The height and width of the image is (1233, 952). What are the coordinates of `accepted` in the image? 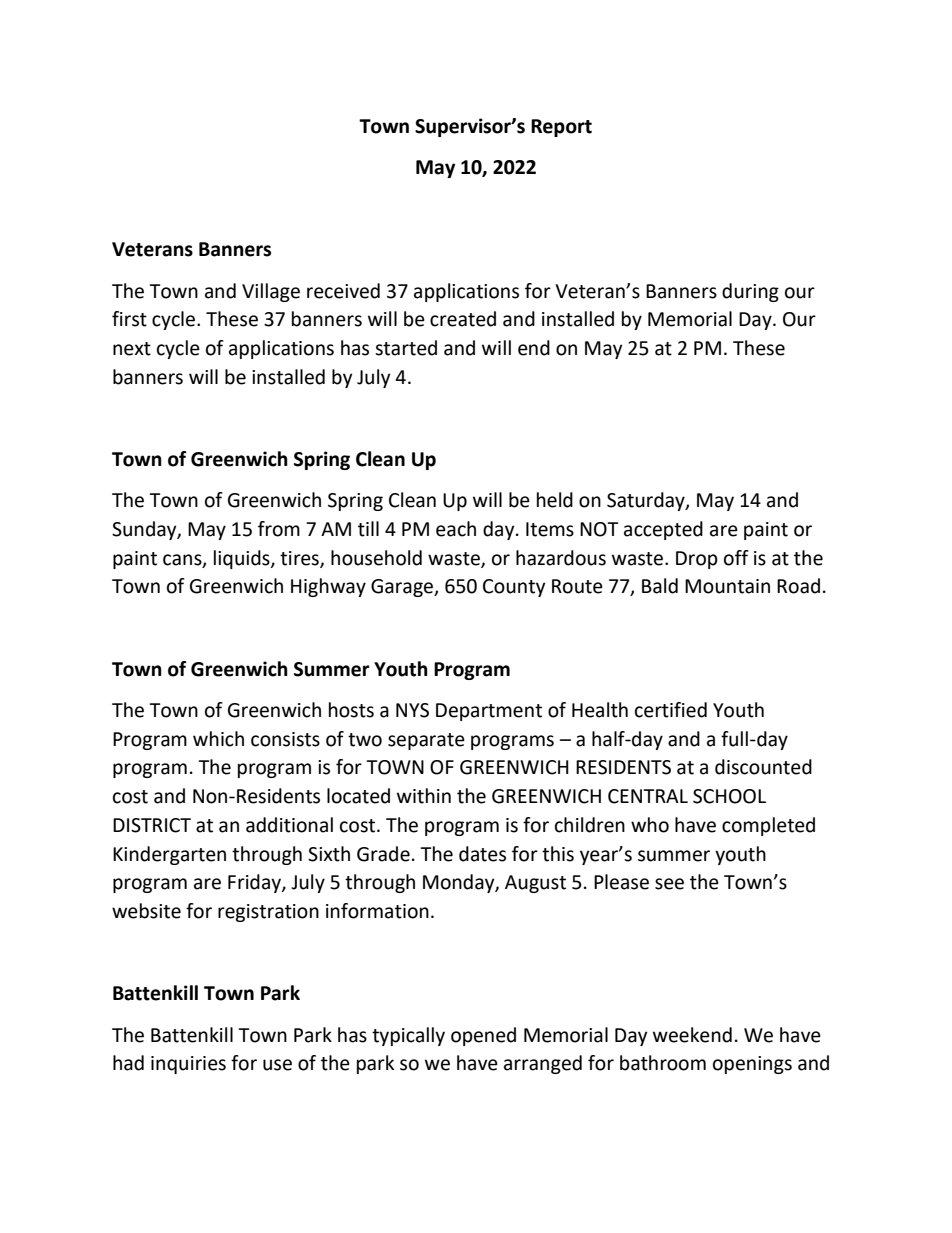 It's located at (663, 530).
